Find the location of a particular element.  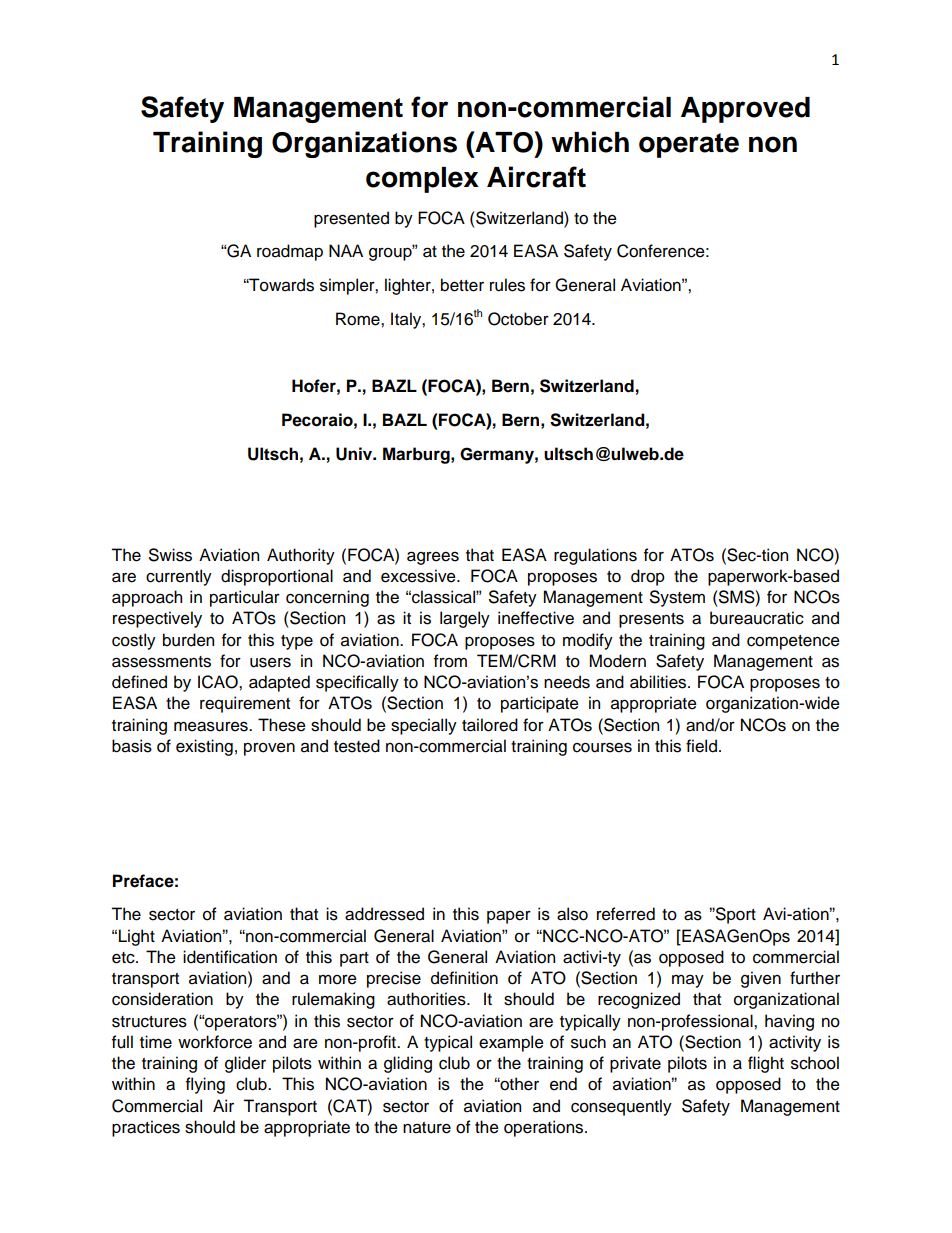

October is located at coordinates (518, 319).
